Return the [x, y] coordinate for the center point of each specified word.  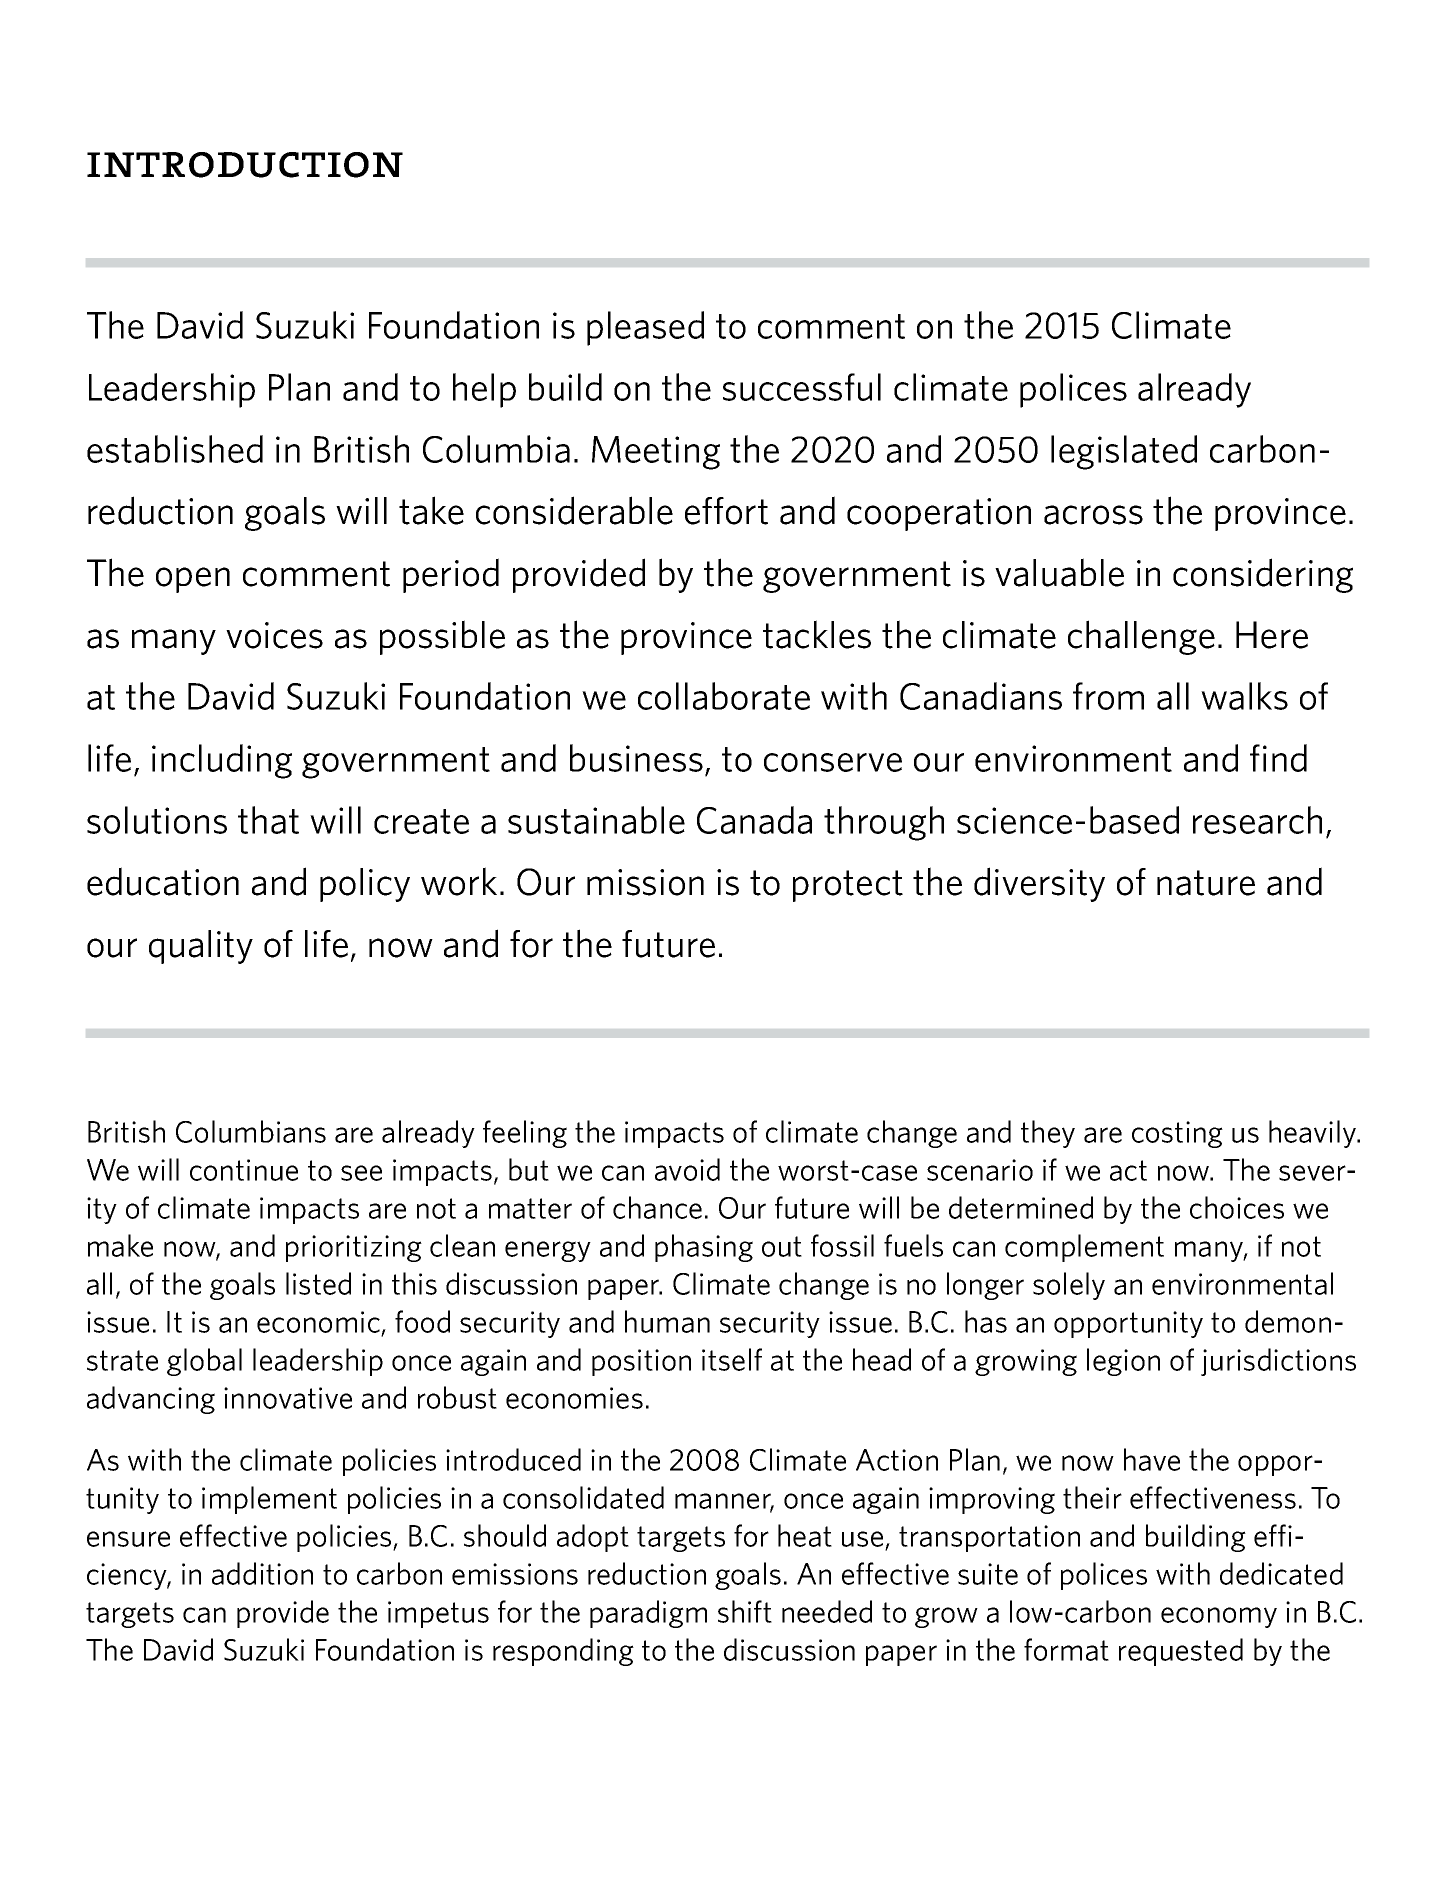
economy [1219, 1617]
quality [201, 947]
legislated [1124, 452]
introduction [245, 165]
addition [262, 1573]
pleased [645, 328]
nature [1206, 883]
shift [745, 1611]
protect [848, 886]
